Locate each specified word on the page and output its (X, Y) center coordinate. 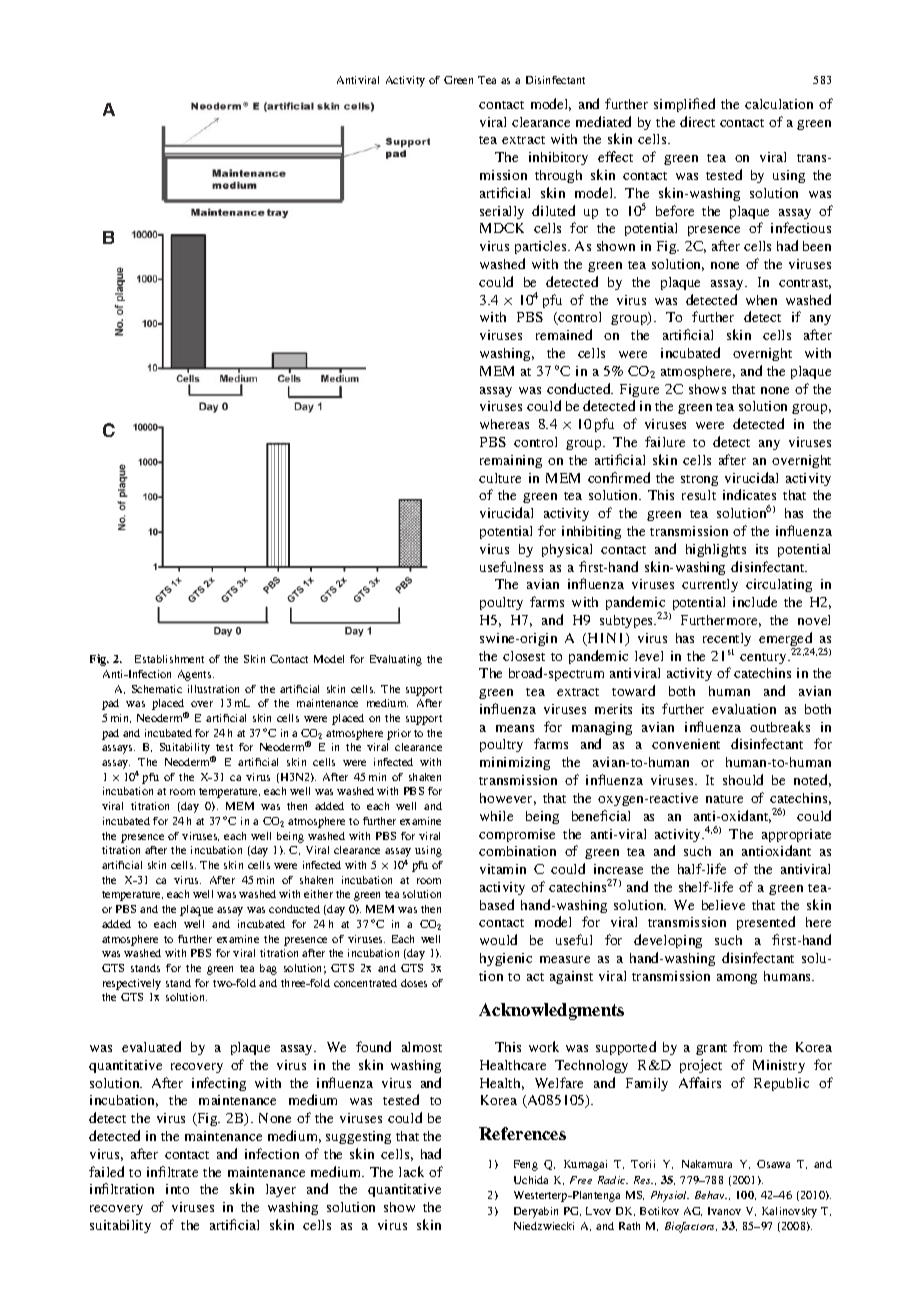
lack (411, 1171)
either (318, 894)
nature (724, 799)
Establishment (169, 659)
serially (502, 212)
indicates (749, 494)
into (177, 1189)
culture (500, 478)
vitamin (503, 869)
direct (697, 121)
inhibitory (558, 158)
